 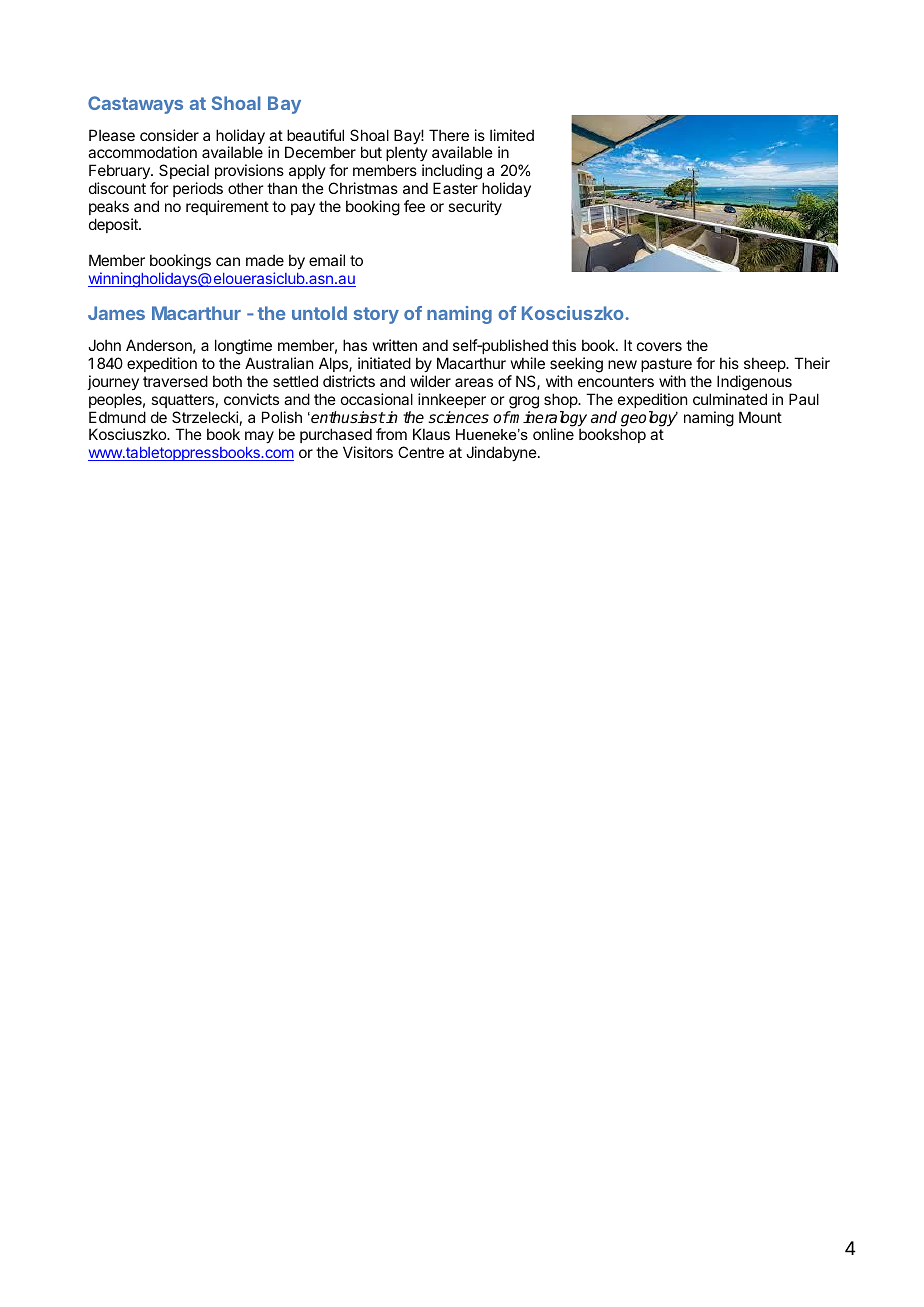 What do you see at coordinates (449, 135) in the screenshot?
I see `There` at bounding box center [449, 135].
